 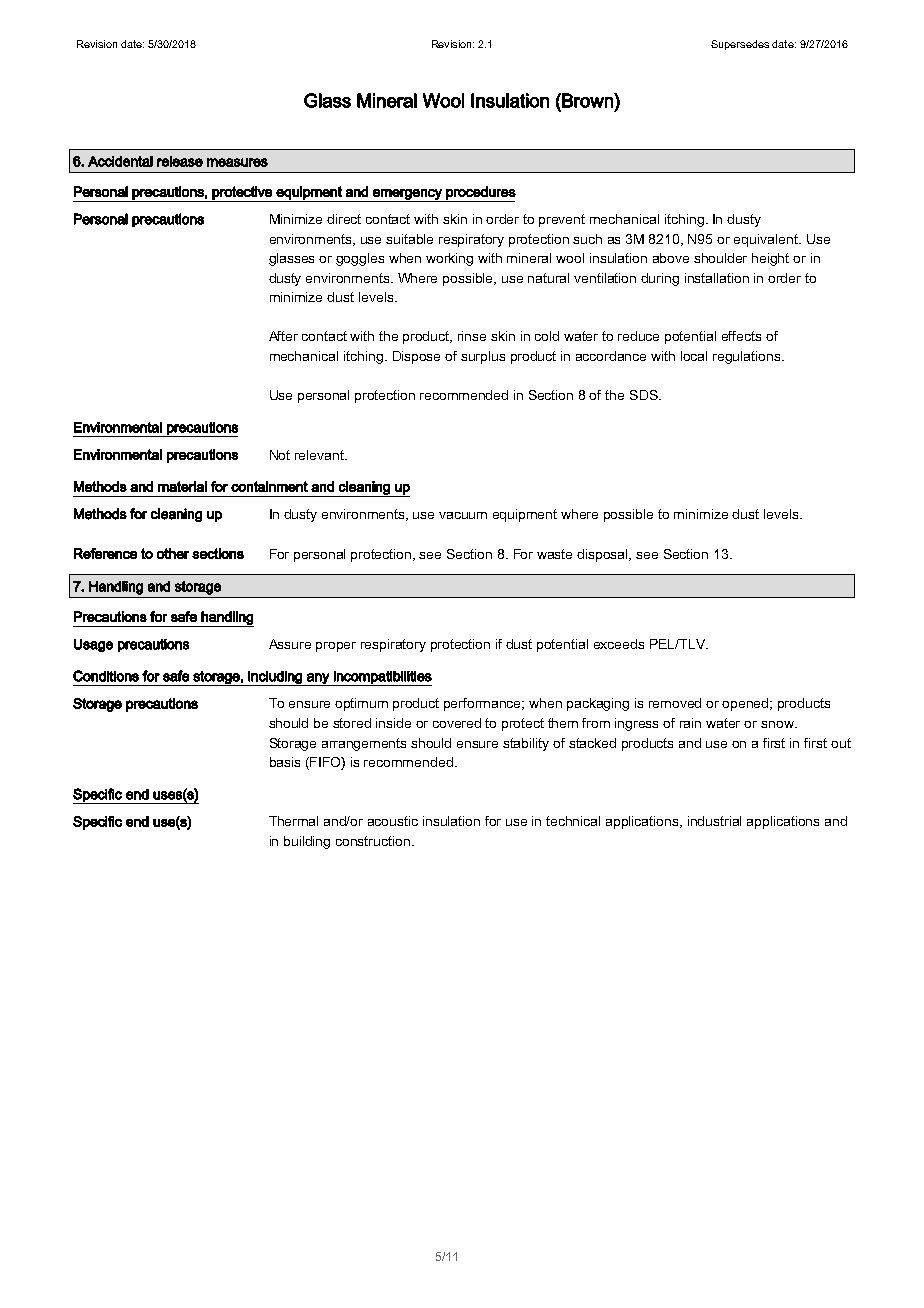 What do you see at coordinates (740, 45) in the screenshot?
I see `Supersedes` at bounding box center [740, 45].
